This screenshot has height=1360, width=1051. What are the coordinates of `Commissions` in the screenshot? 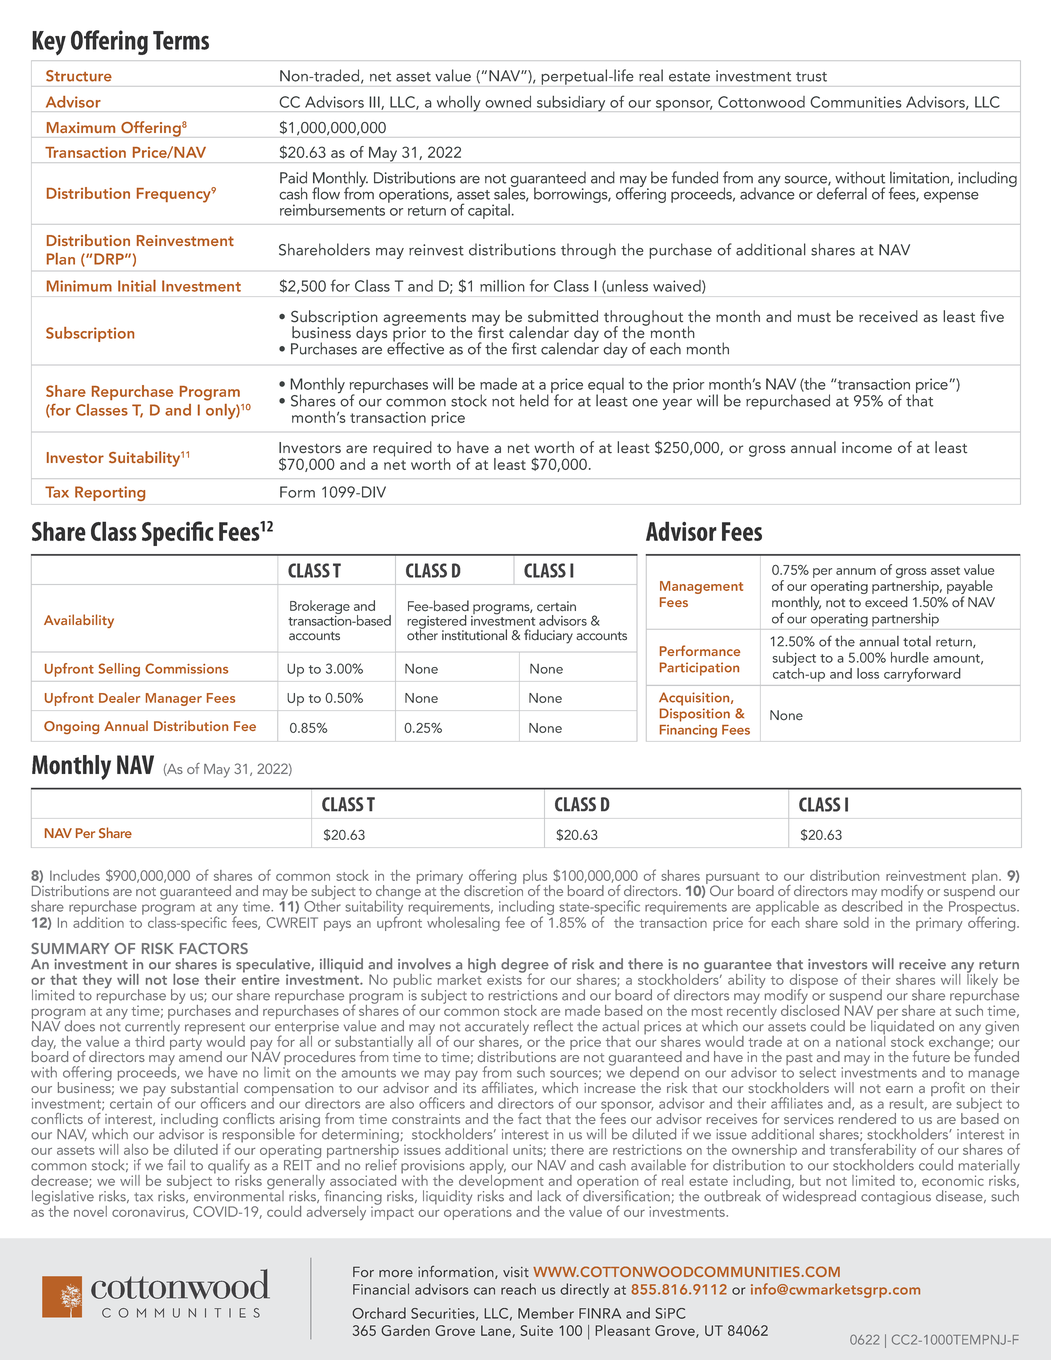 It's located at (186, 668).
